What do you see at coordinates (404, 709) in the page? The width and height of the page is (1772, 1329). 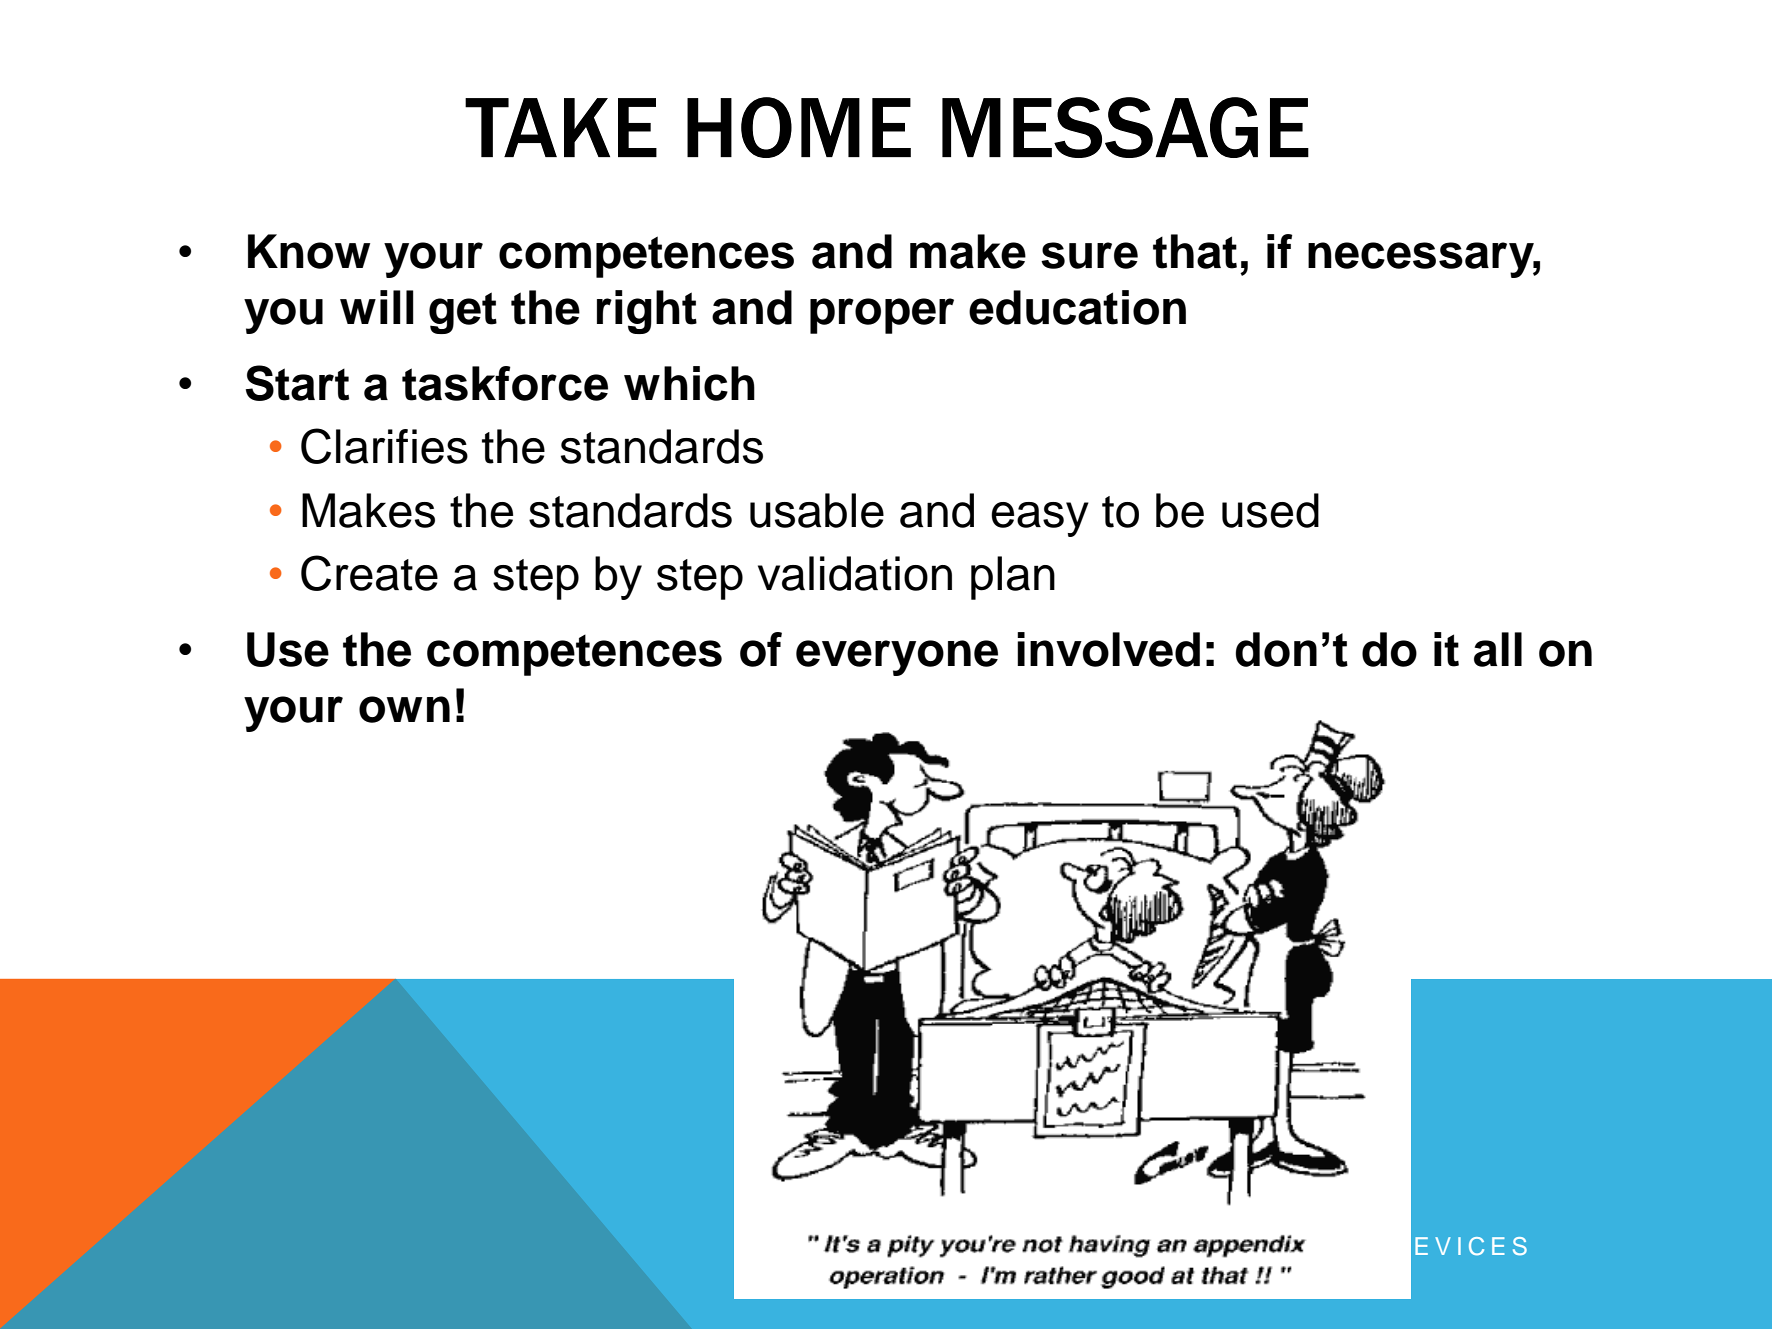 I see `own` at bounding box center [404, 709].
